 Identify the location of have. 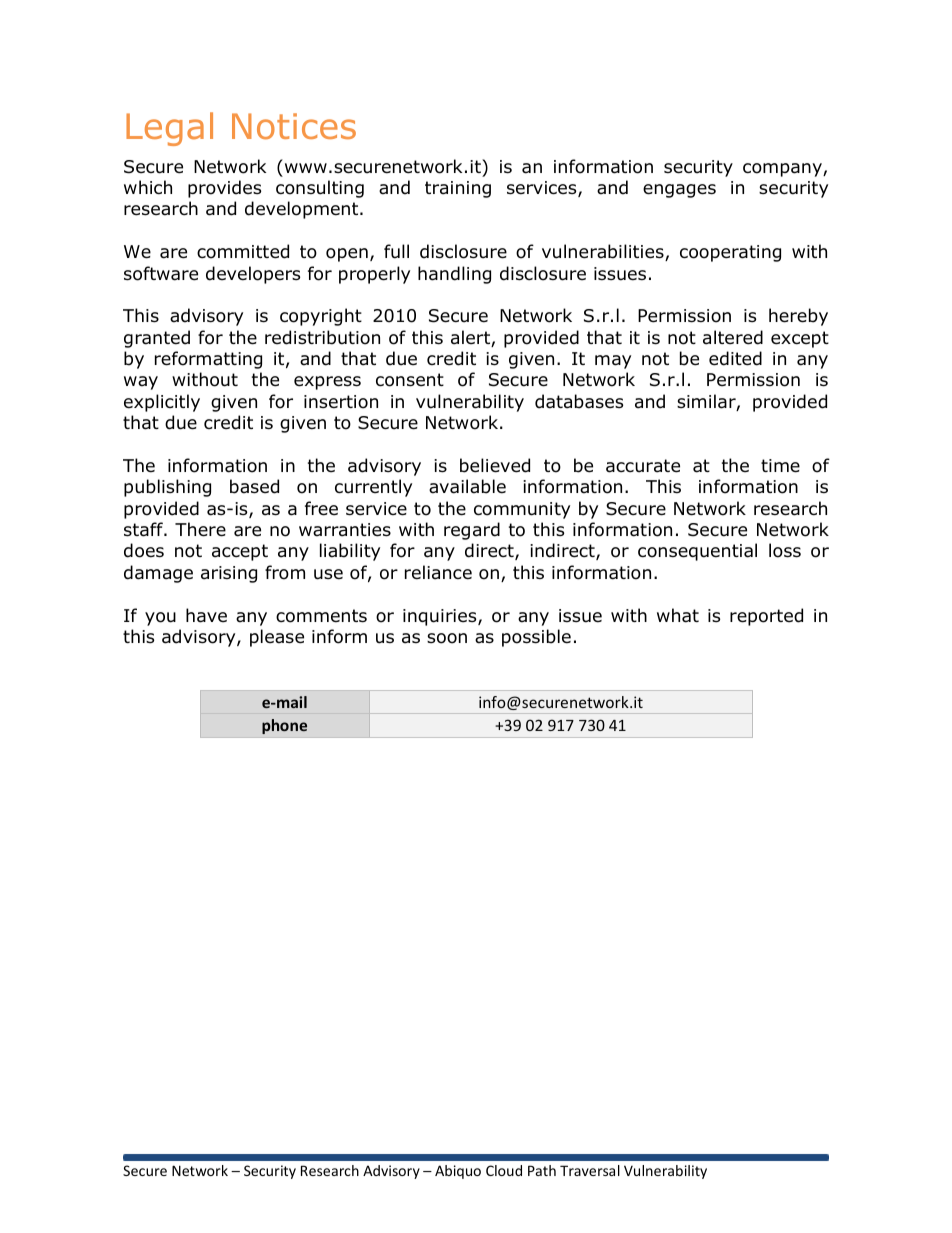
(206, 615).
